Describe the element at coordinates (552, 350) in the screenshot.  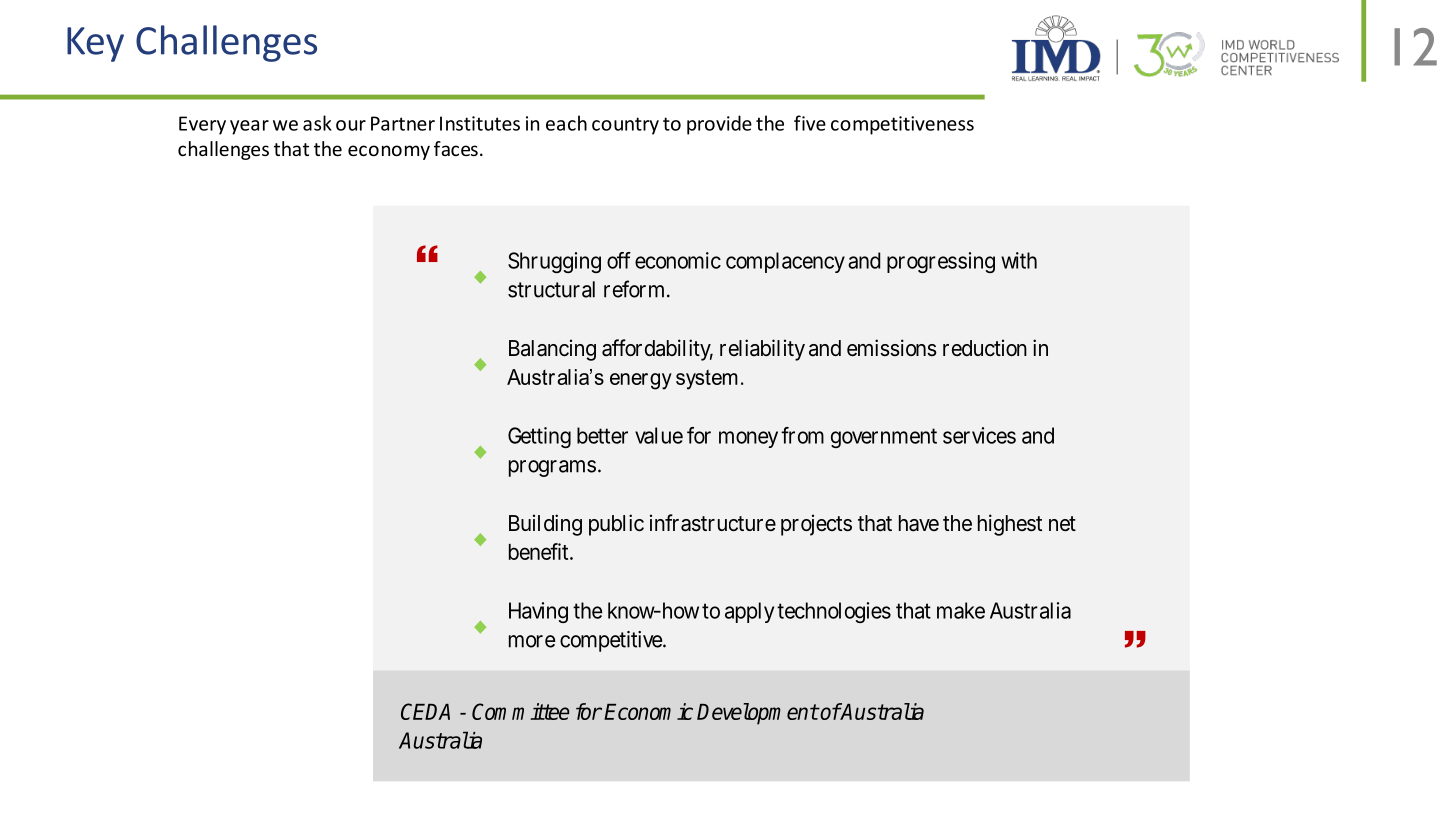
I see `Balancing` at that location.
